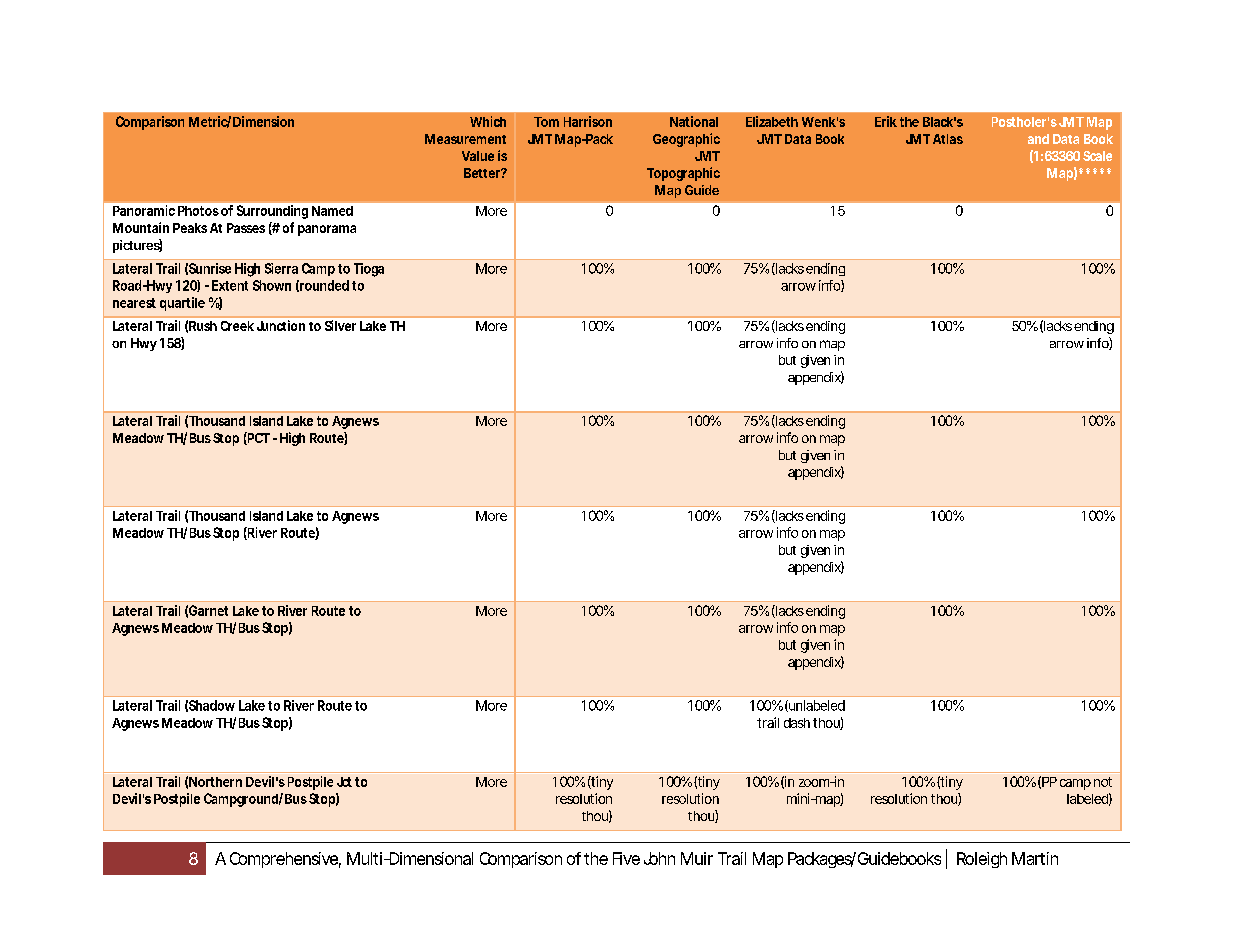 The height and width of the screenshot is (952, 1233). Describe the element at coordinates (198, 211) in the screenshot. I see `Photos` at that location.
